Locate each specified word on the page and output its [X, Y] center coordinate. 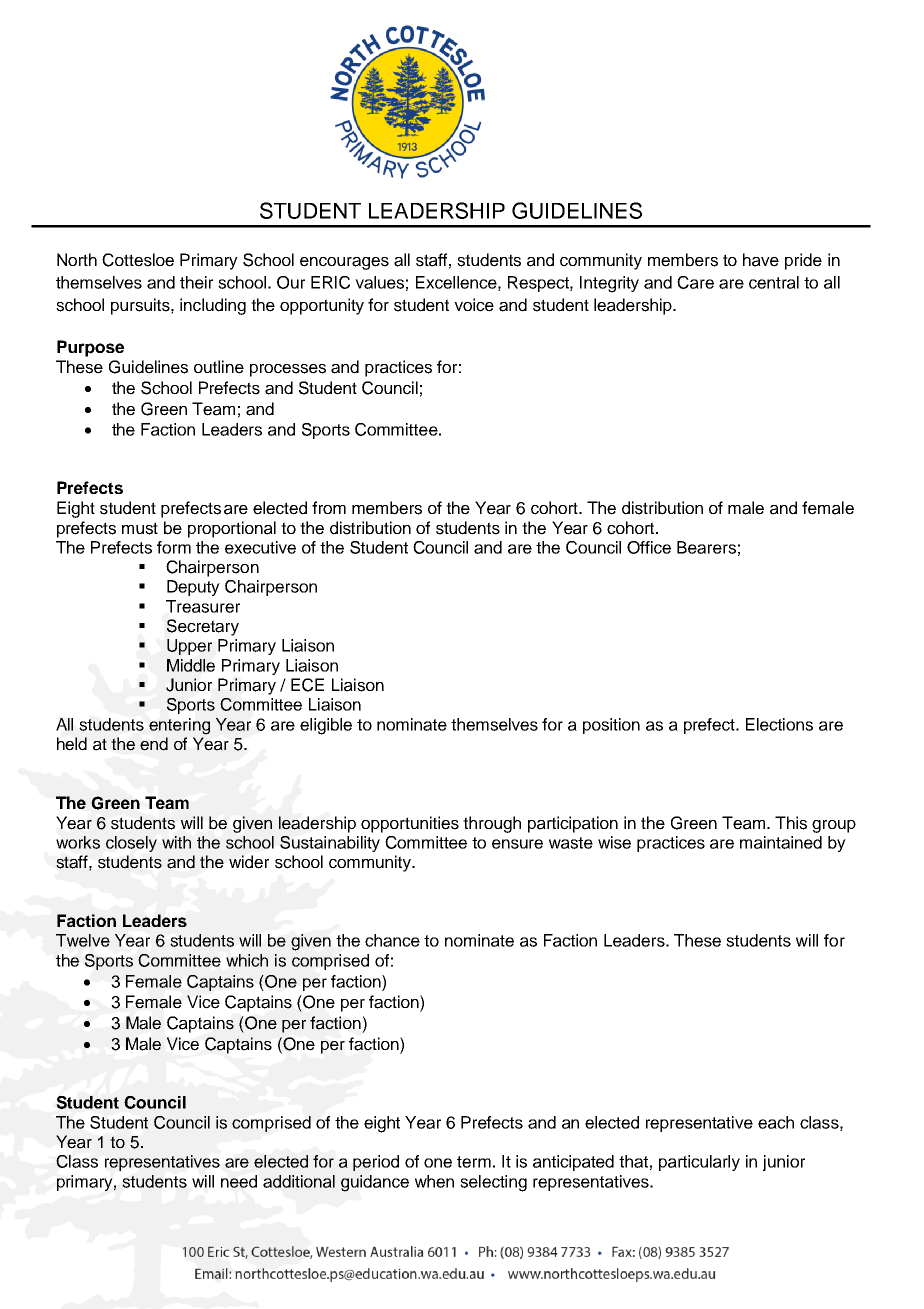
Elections [779, 724]
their [196, 282]
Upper [189, 647]
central [774, 282]
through [492, 824]
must [140, 528]
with [176, 842]
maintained [781, 842]
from [329, 507]
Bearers [706, 547]
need [239, 1181]
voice [474, 305]
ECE [307, 685]
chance [392, 940]
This [791, 823]
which [247, 960]
